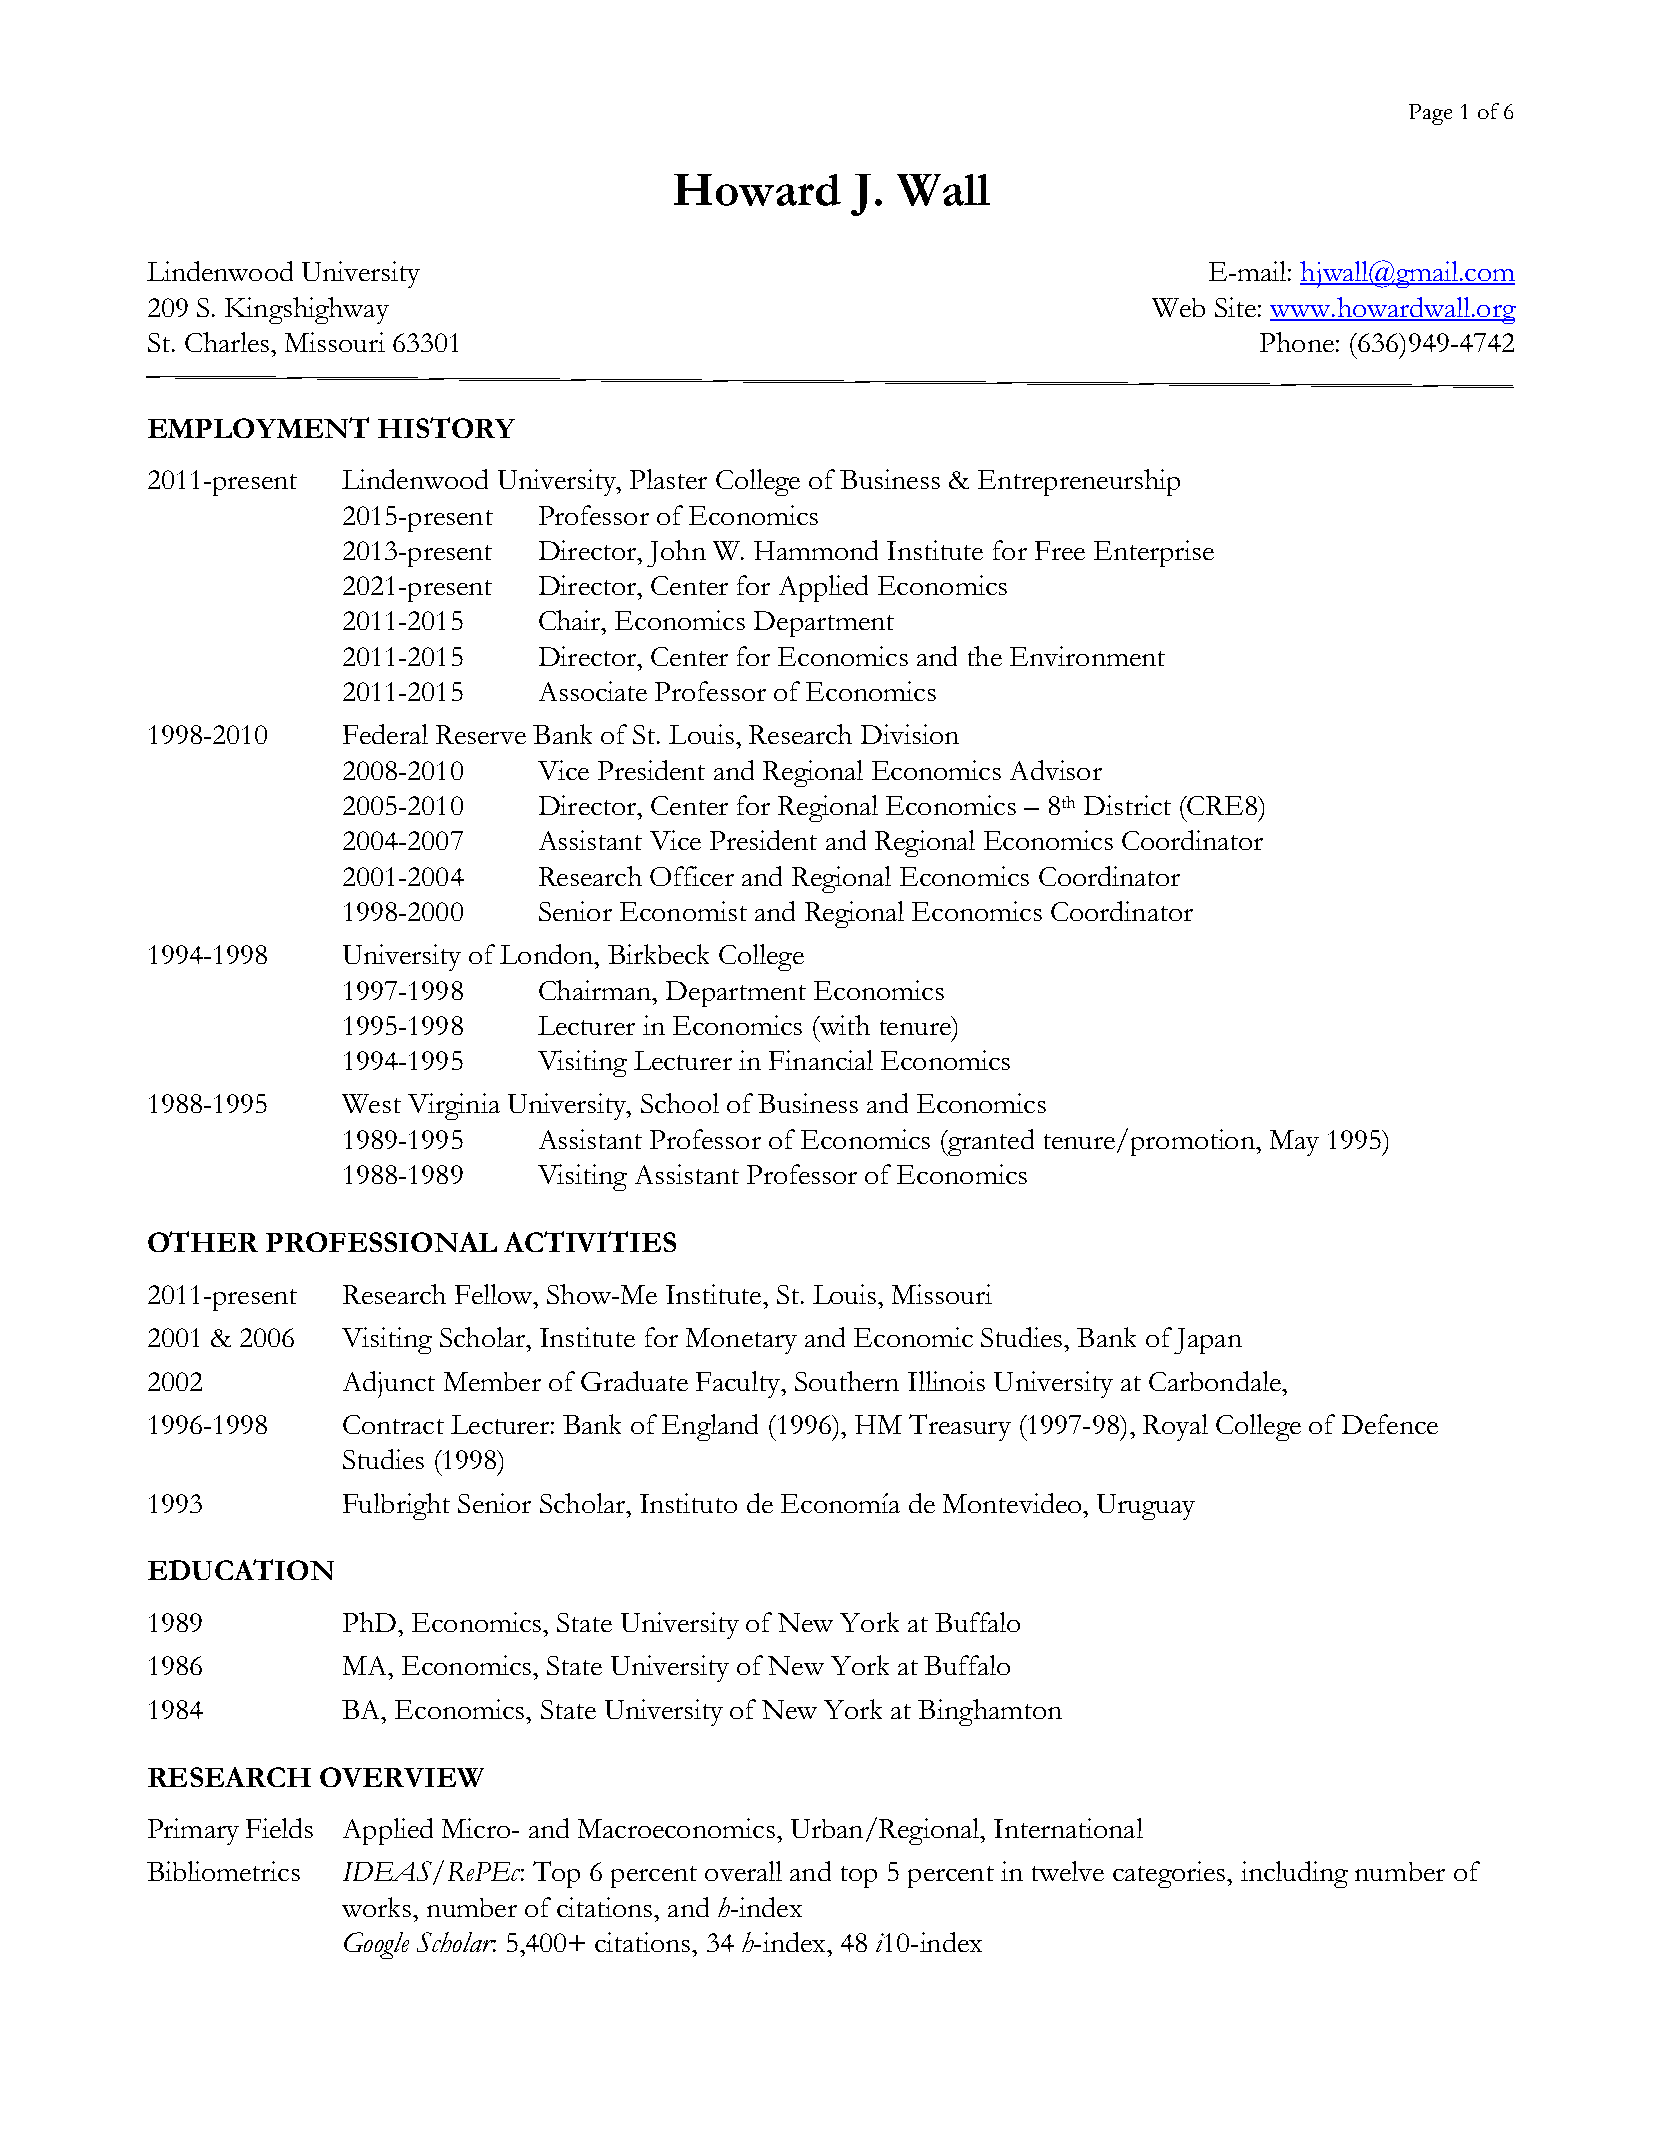 This screenshot has height=2149, width=1661. What do you see at coordinates (743, 1871) in the screenshot?
I see `overall` at bounding box center [743, 1871].
